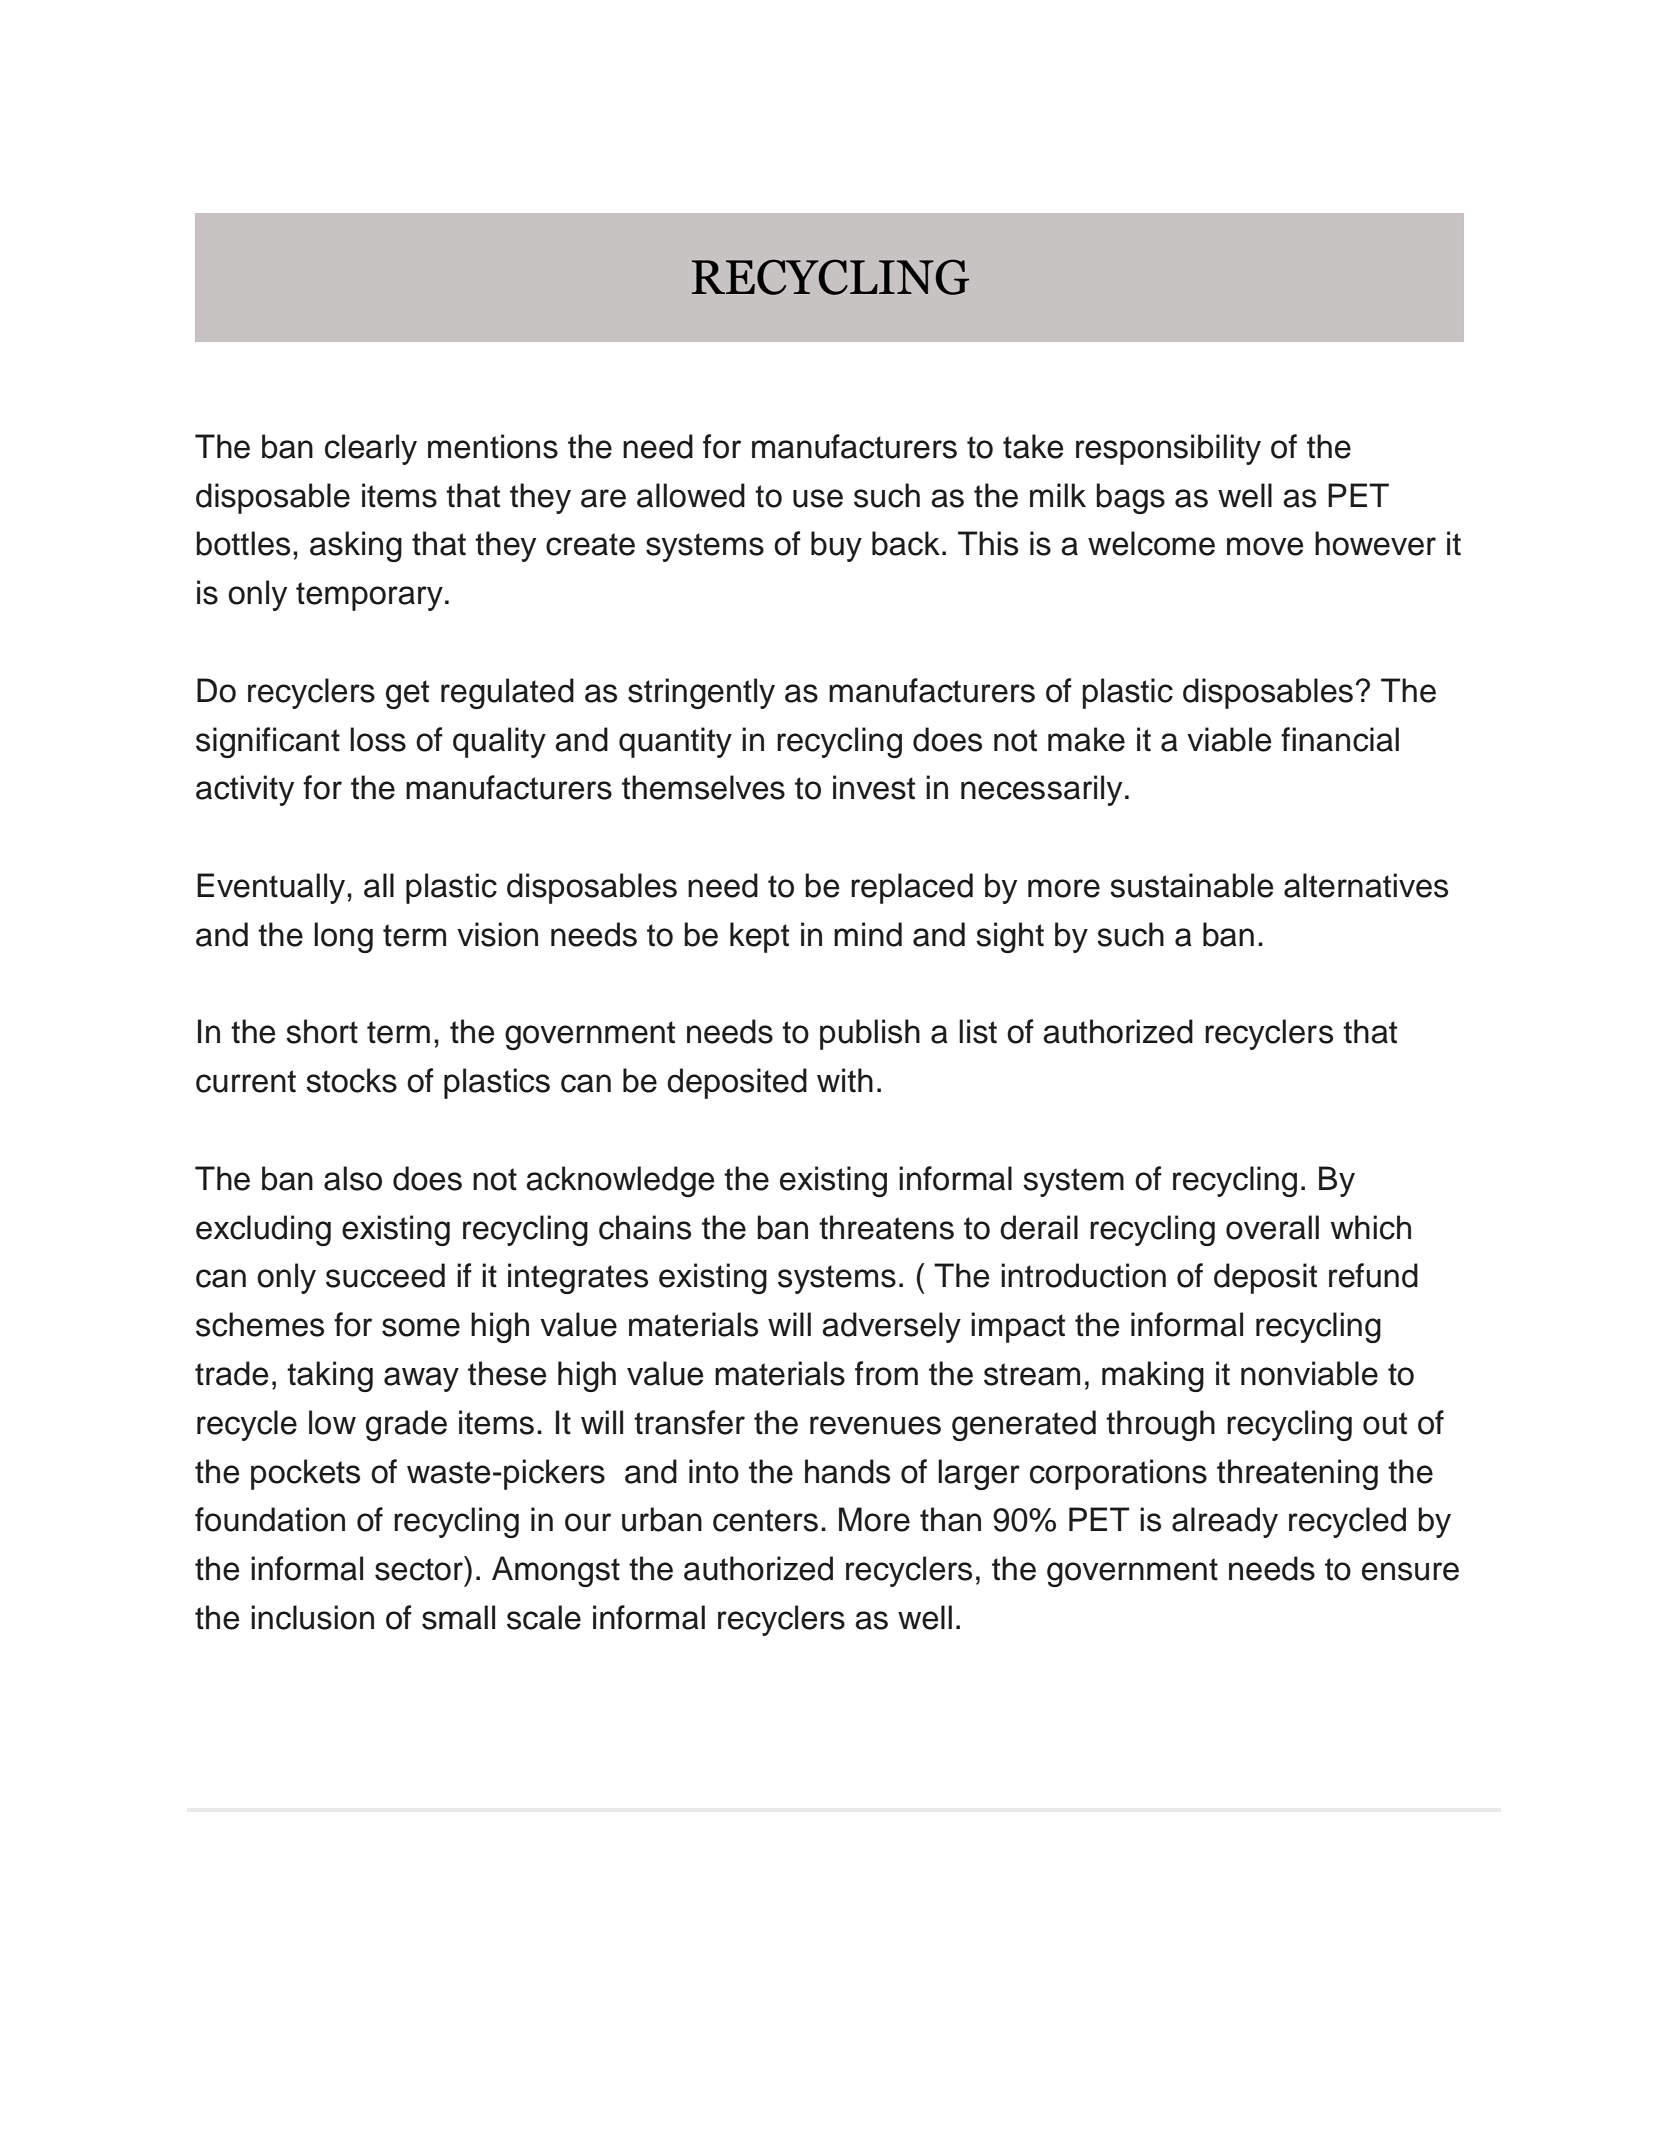 The image size is (1659, 2147). What do you see at coordinates (1373, 1275) in the screenshot?
I see `refund` at bounding box center [1373, 1275].
